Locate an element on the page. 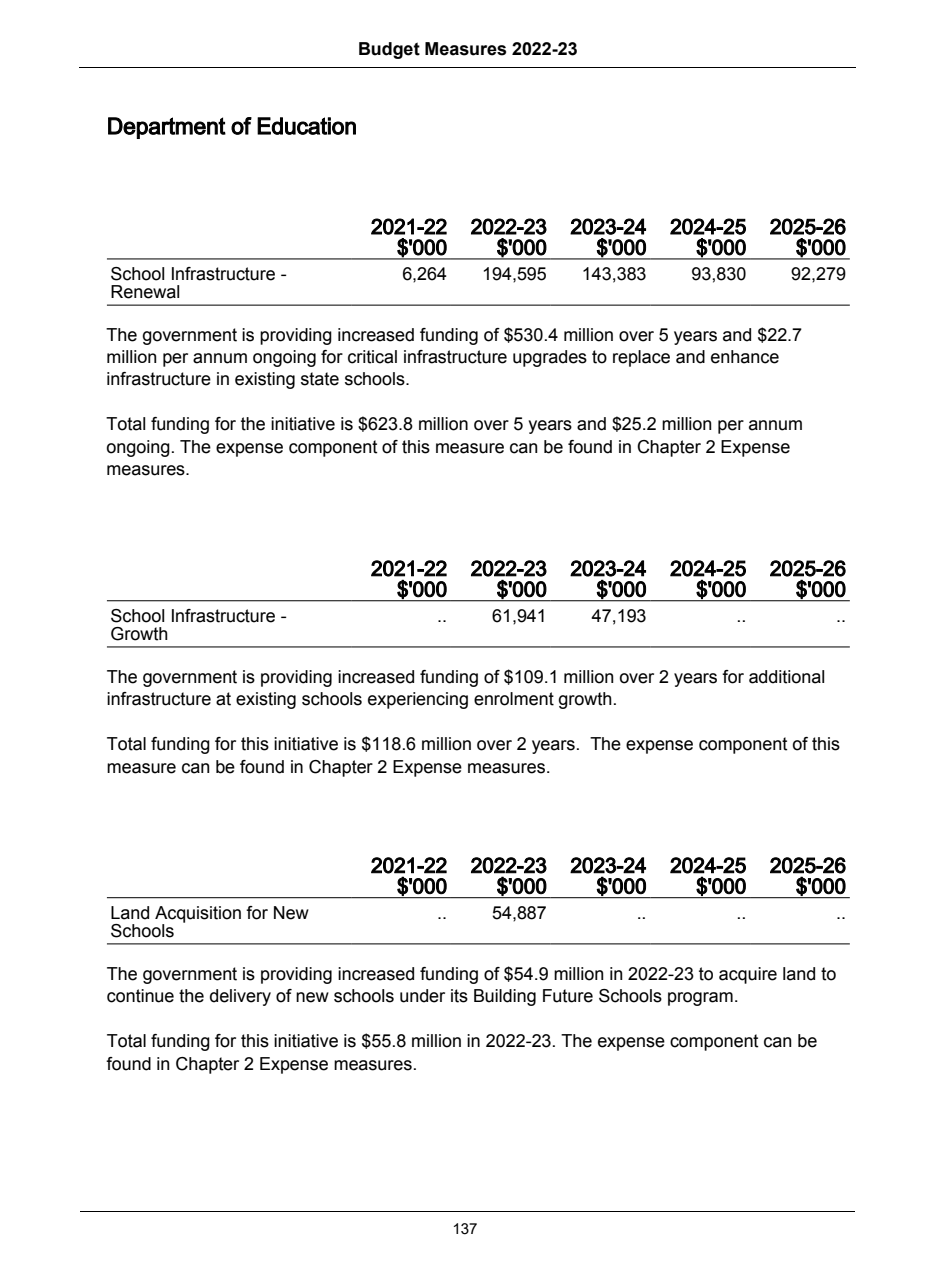  Renewal is located at coordinates (145, 292).
